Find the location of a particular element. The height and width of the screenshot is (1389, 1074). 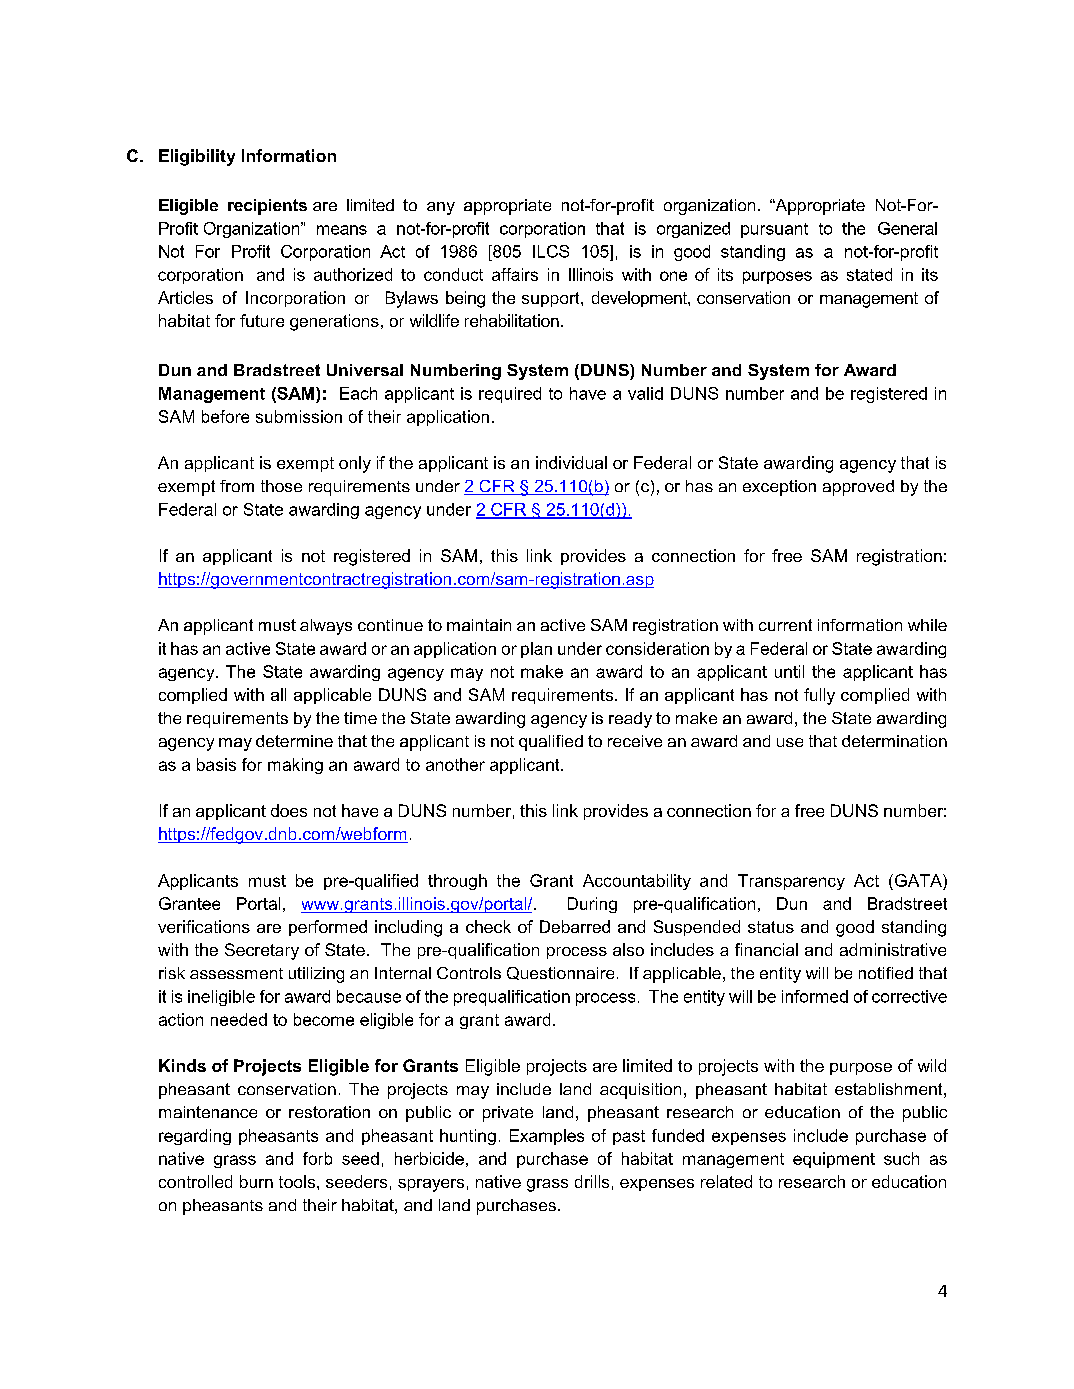

pursuant is located at coordinates (774, 230).
